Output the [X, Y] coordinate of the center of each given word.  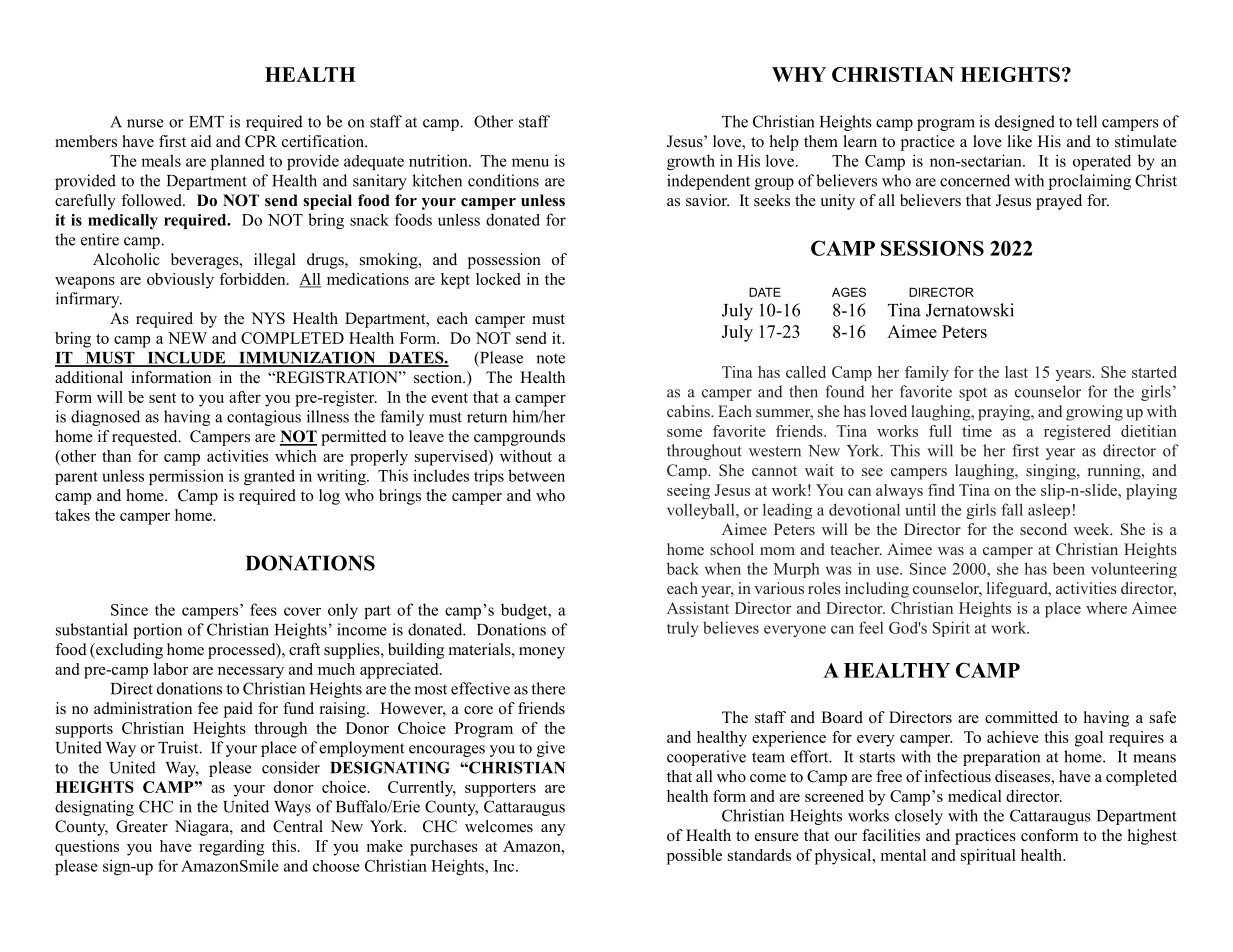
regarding [231, 848]
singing [1052, 472]
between [536, 475]
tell [1086, 121]
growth [691, 162]
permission [186, 477]
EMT [206, 122]
